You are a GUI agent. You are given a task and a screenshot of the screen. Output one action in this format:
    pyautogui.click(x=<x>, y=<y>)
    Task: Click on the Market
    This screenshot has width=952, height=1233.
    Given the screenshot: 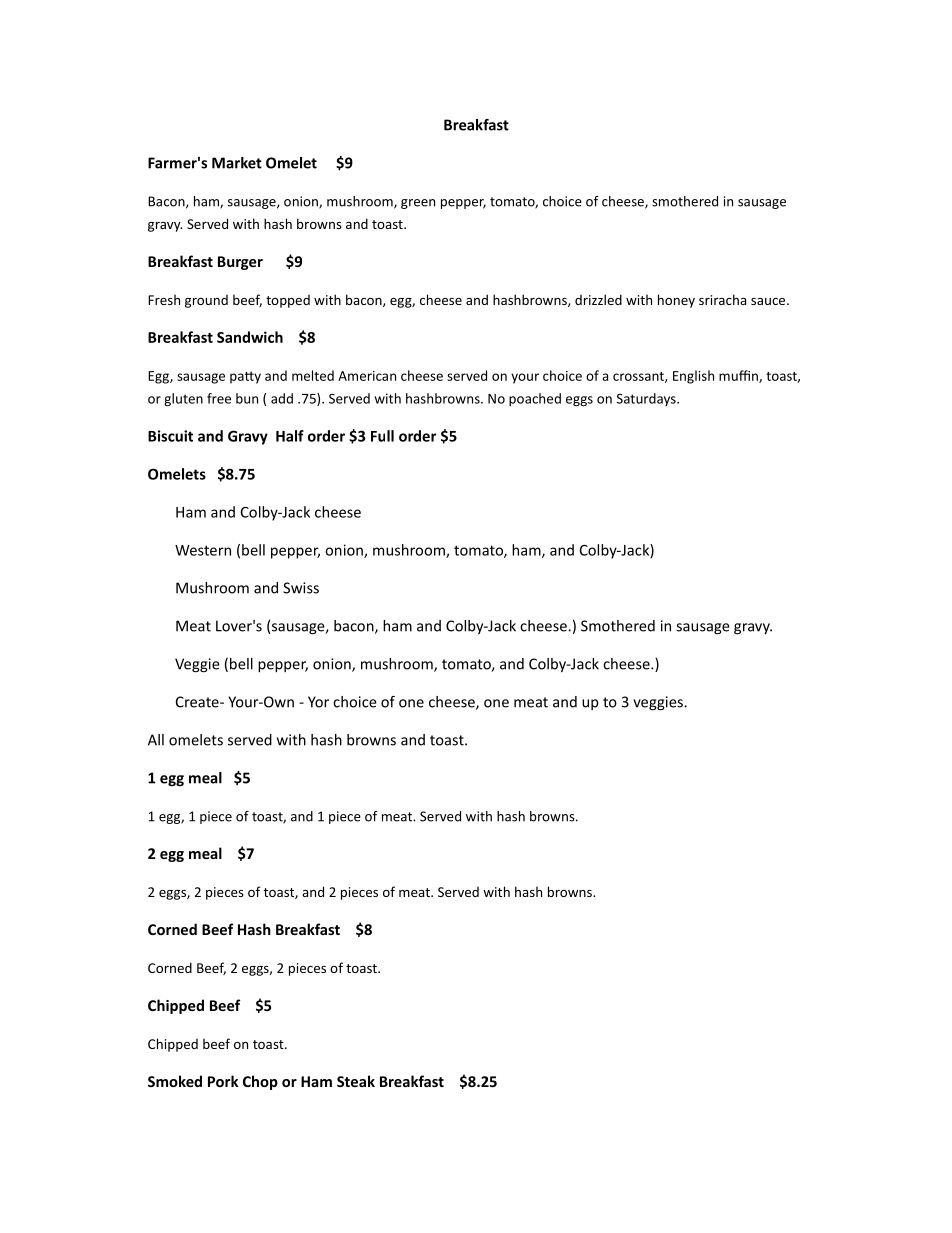 What is the action you would take?
    pyautogui.click(x=237, y=163)
